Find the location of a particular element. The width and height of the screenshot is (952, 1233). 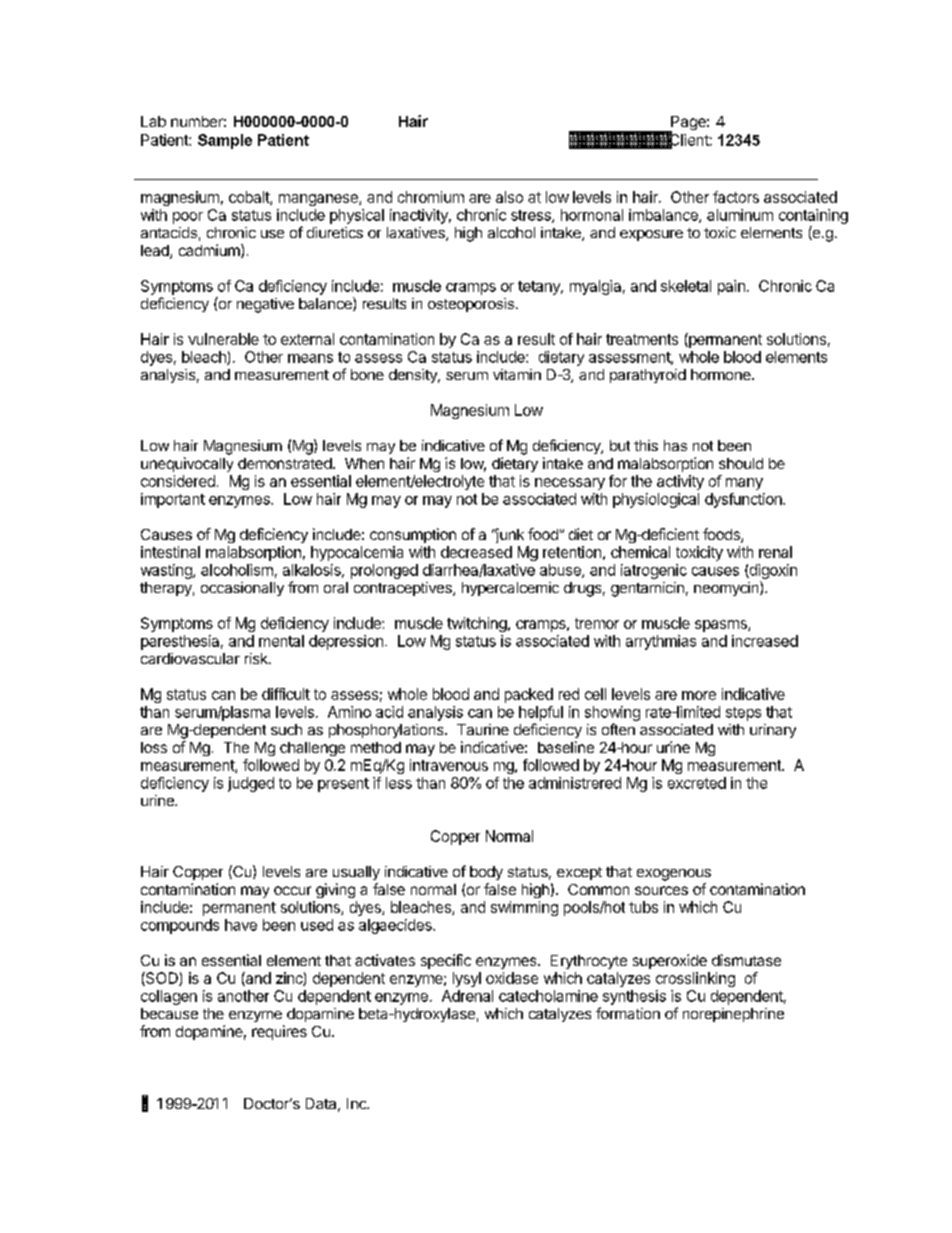

vitamin is located at coordinates (517, 374).
